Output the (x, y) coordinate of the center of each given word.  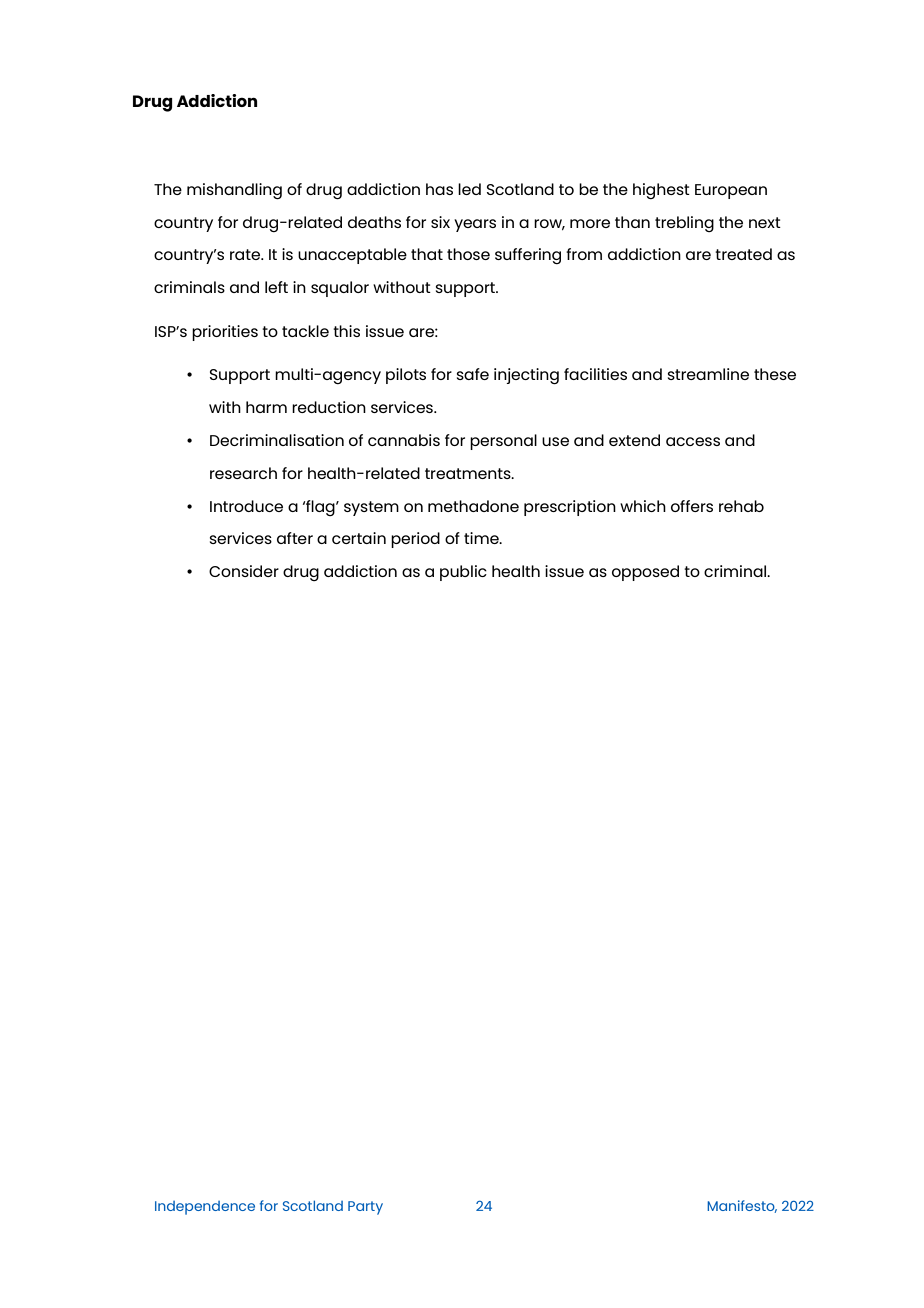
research (243, 473)
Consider (244, 571)
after (295, 538)
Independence (205, 1208)
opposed (645, 573)
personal (503, 442)
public (463, 573)
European (731, 191)
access (693, 441)
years (475, 225)
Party (365, 1208)
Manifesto (742, 1206)
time (482, 538)
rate (246, 254)
